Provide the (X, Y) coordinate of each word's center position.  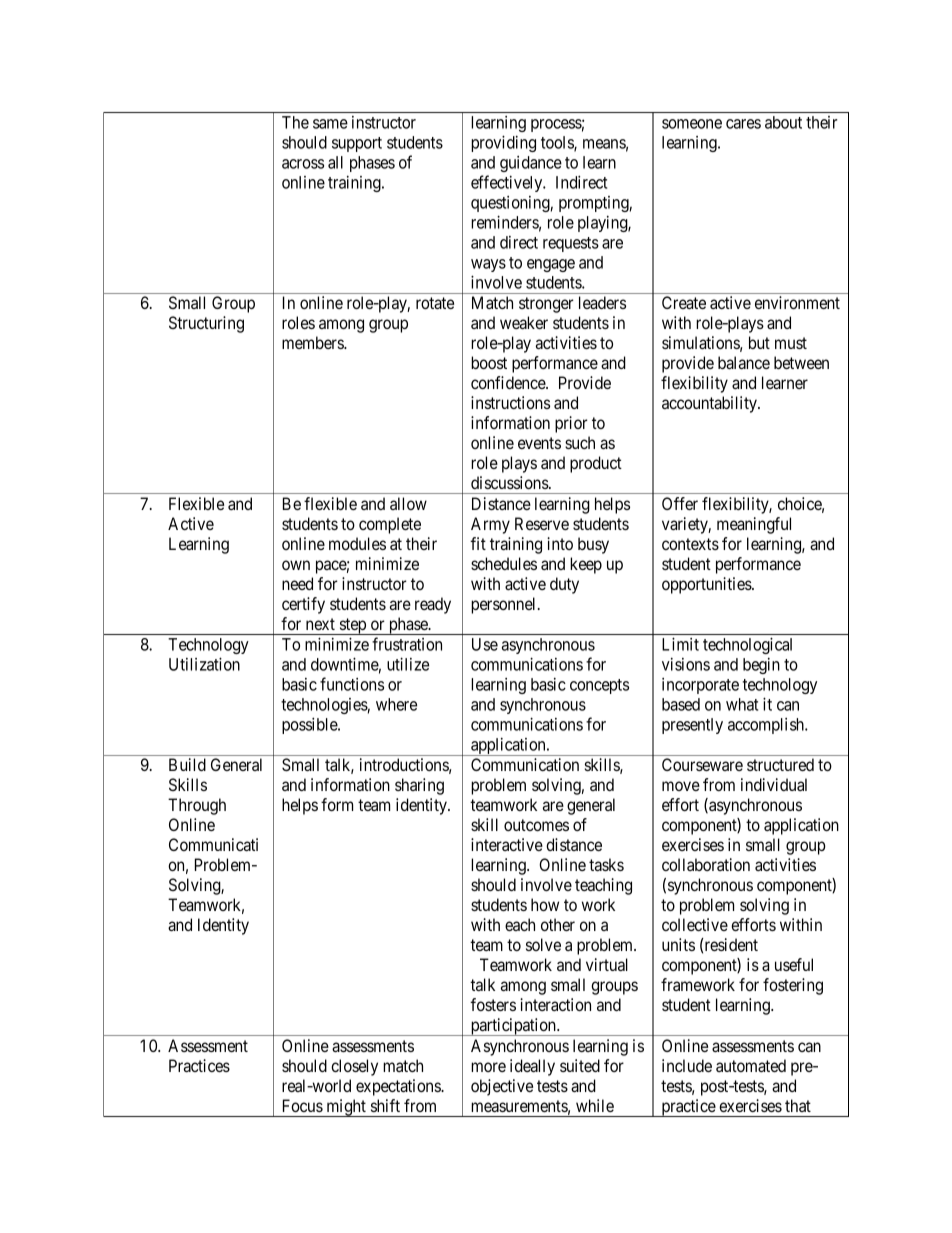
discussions (510, 482)
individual (774, 784)
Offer (680, 503)
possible (310, 726)
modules (357, 543)
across (303, 164)
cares (743, 124)
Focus (303, 1105)
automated (751, 1065)
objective (502, 1087)
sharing (419, 786)
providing (503, 143)
